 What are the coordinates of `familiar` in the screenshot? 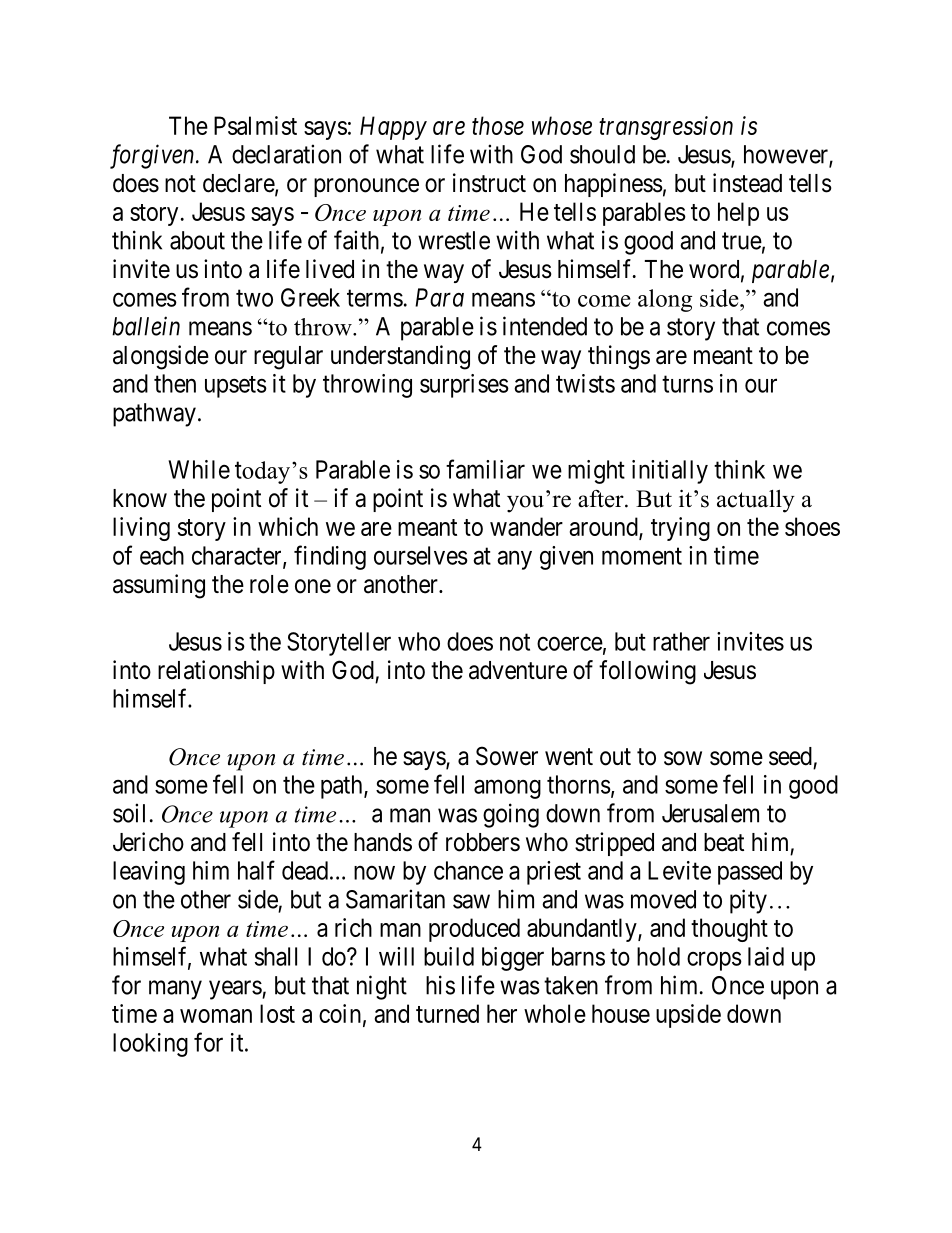 It's located at (485, 469).
